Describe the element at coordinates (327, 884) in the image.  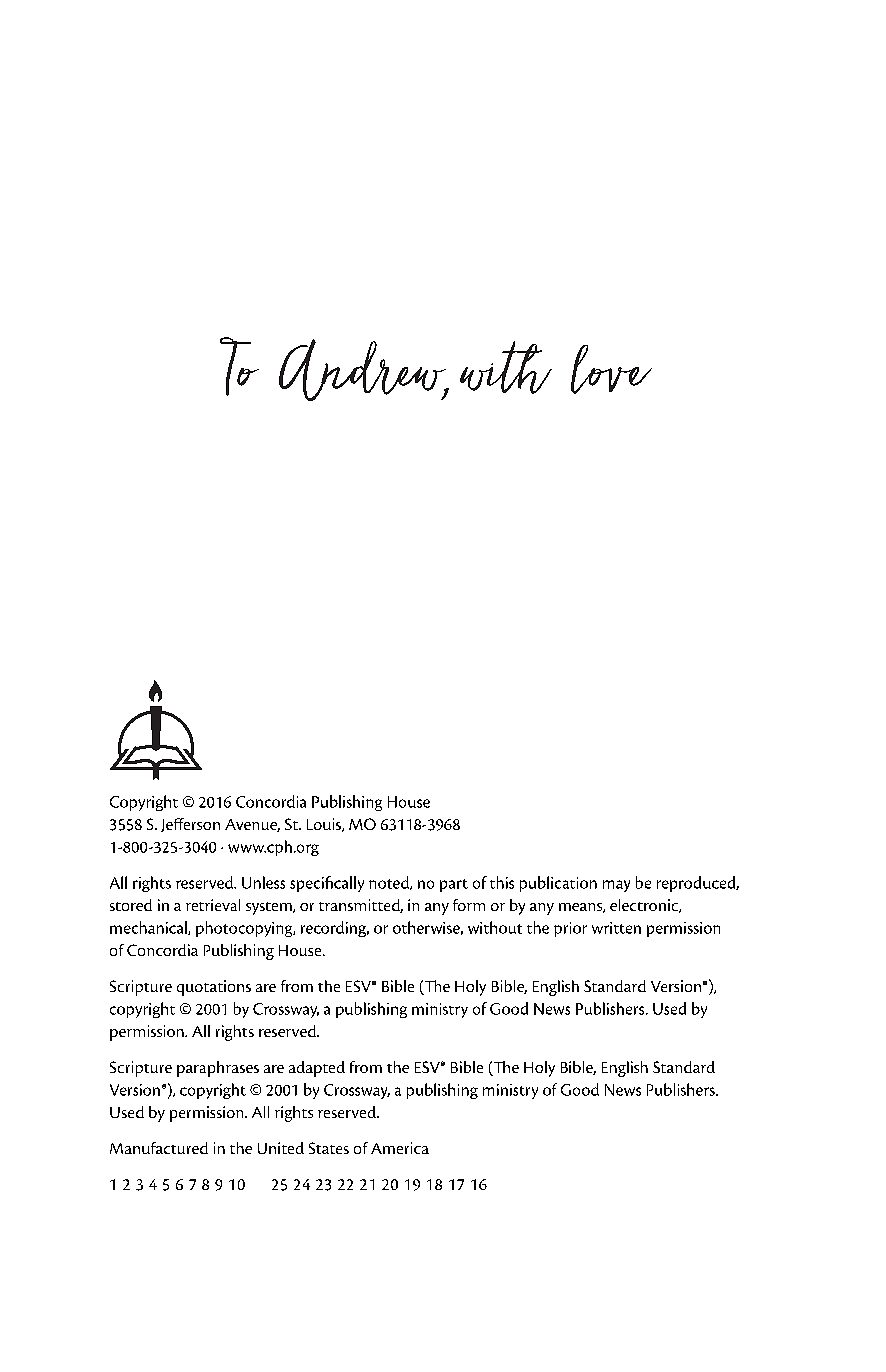
I see `specifically` at that location.
